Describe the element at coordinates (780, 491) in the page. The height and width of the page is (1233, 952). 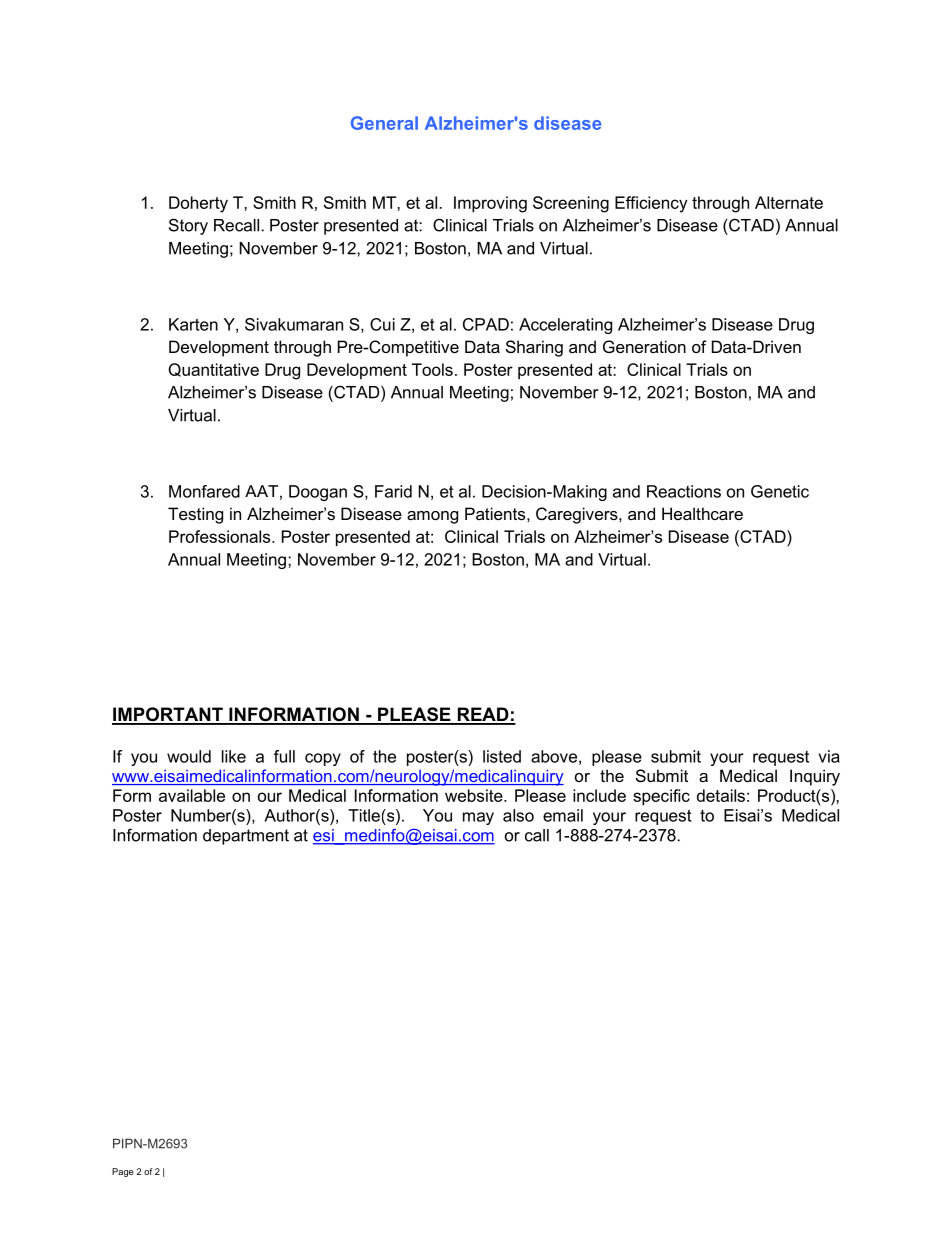
I see `Genetic` at that location.
